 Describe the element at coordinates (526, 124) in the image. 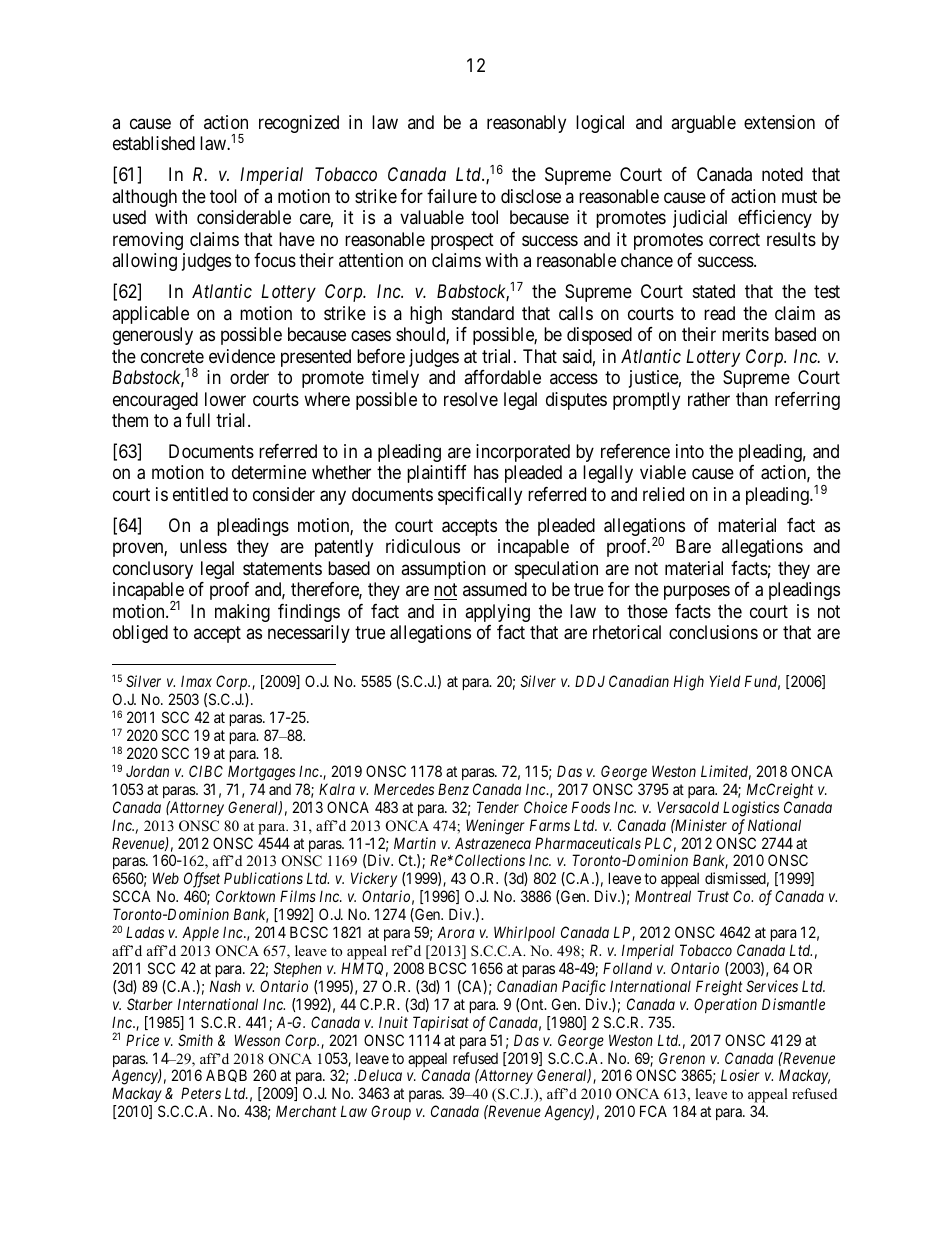

I see `reasonably` at that location.
